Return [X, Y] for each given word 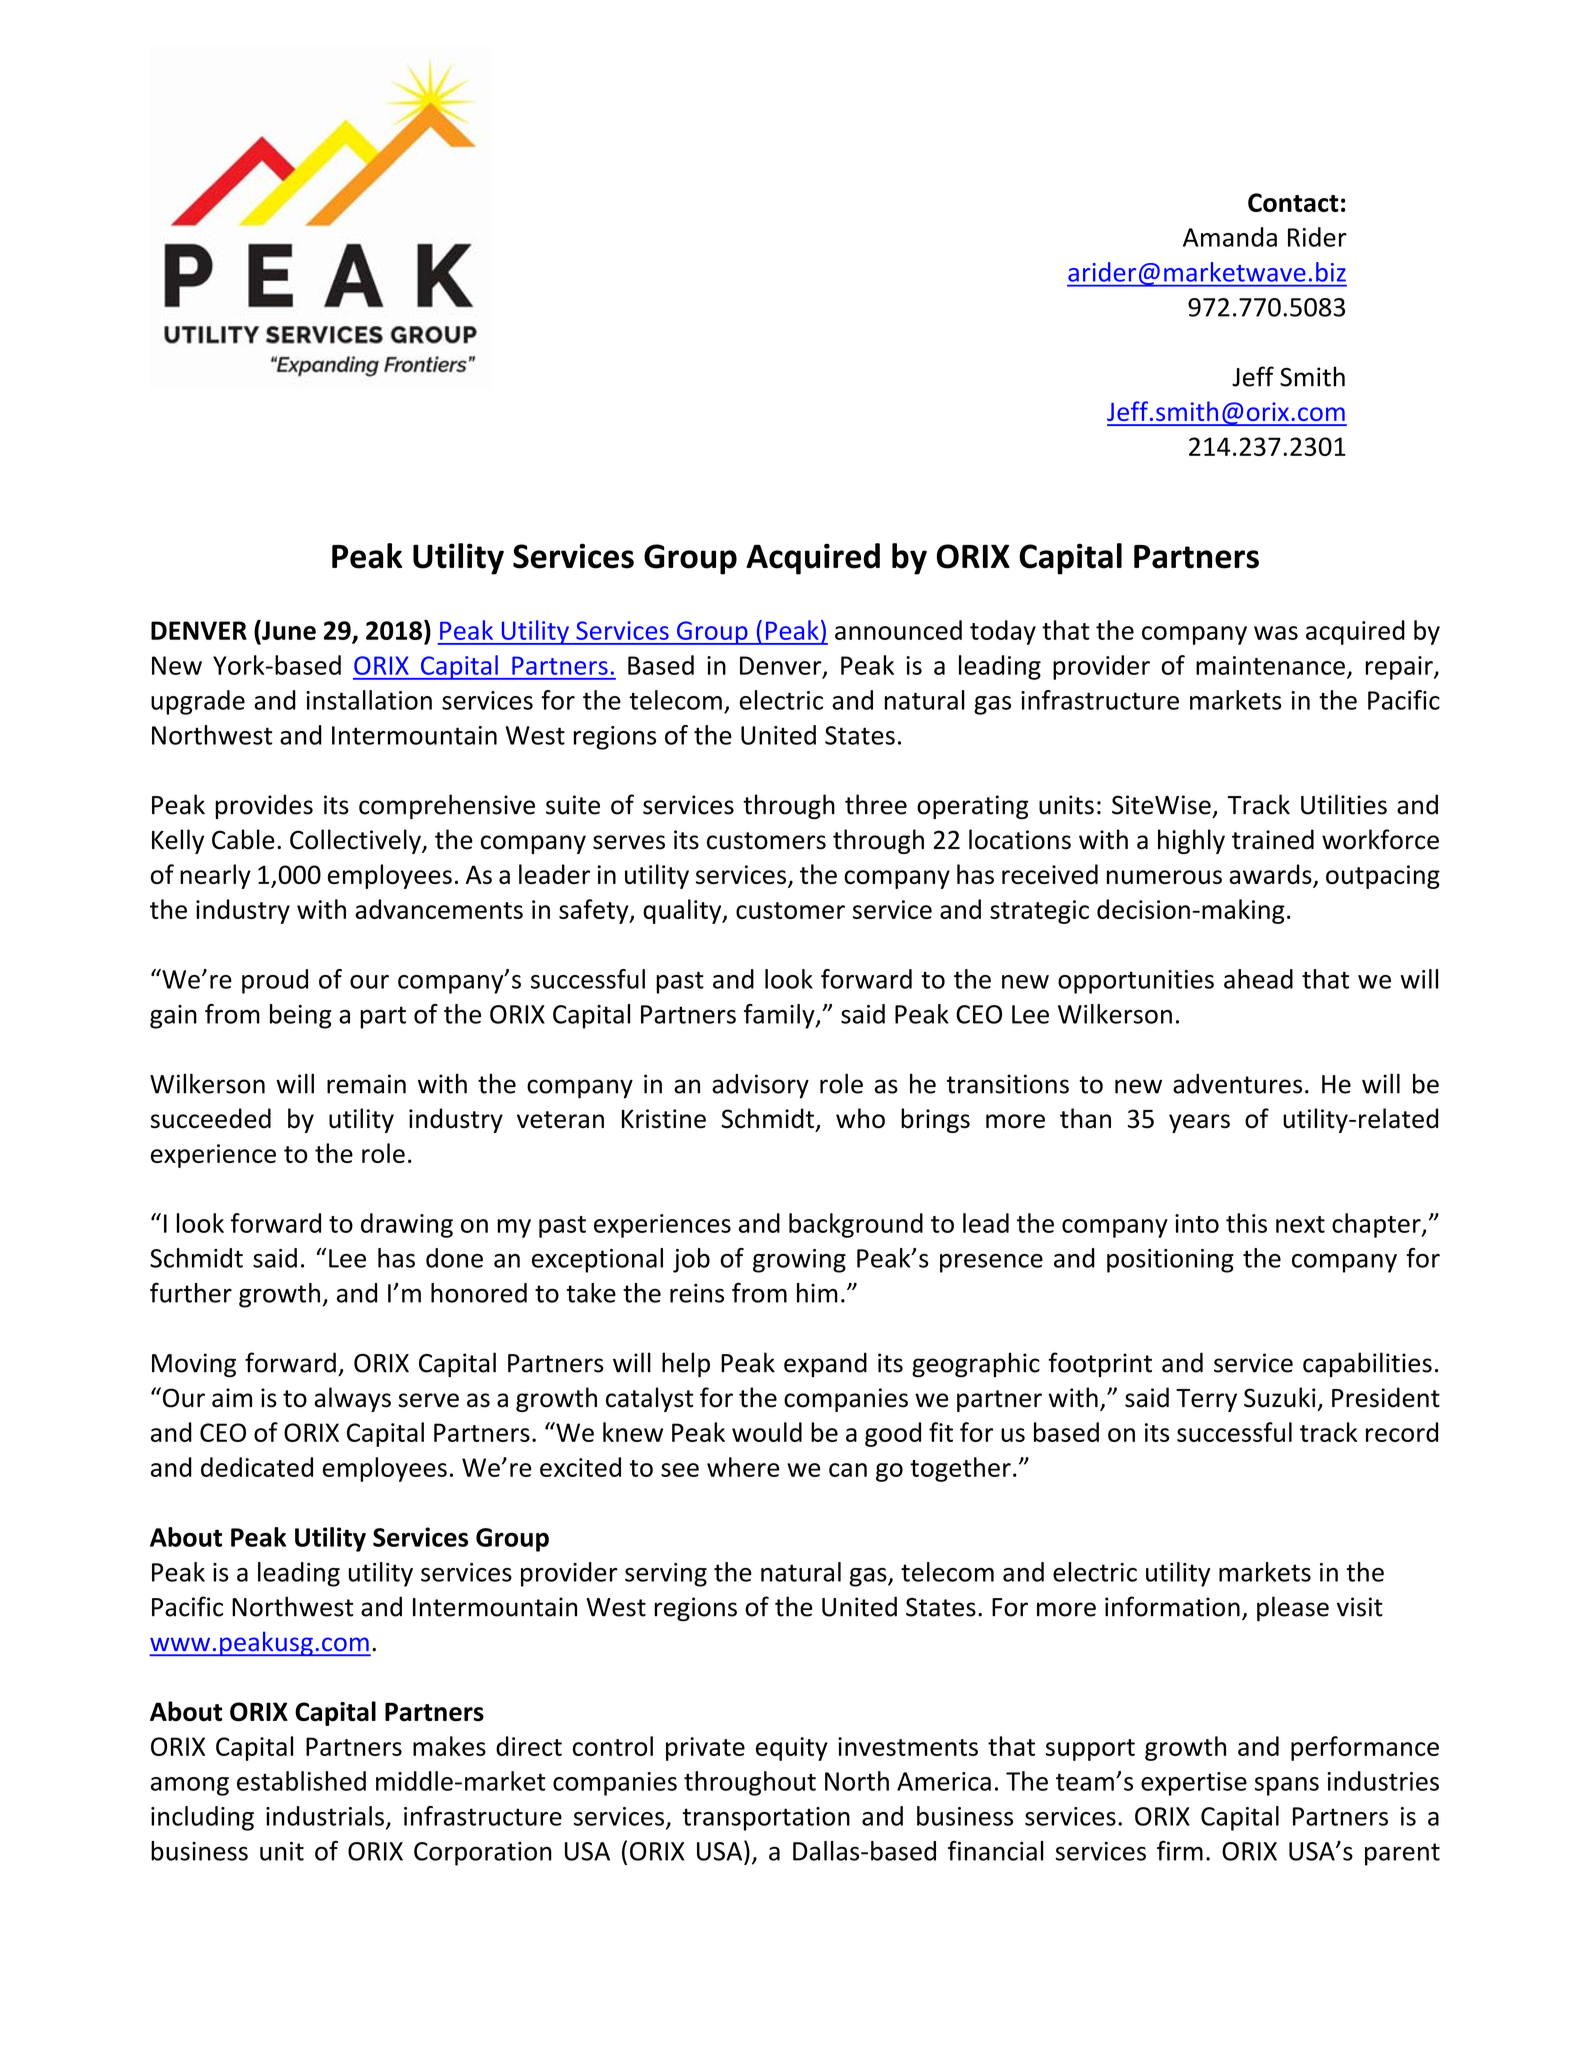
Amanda [1230, 237]
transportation [766, 1819]
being [300, 1016]
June [288, 630]
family [780, 1016]
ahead [1258, 979]
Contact [1293, 202]
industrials [325, 1816]
